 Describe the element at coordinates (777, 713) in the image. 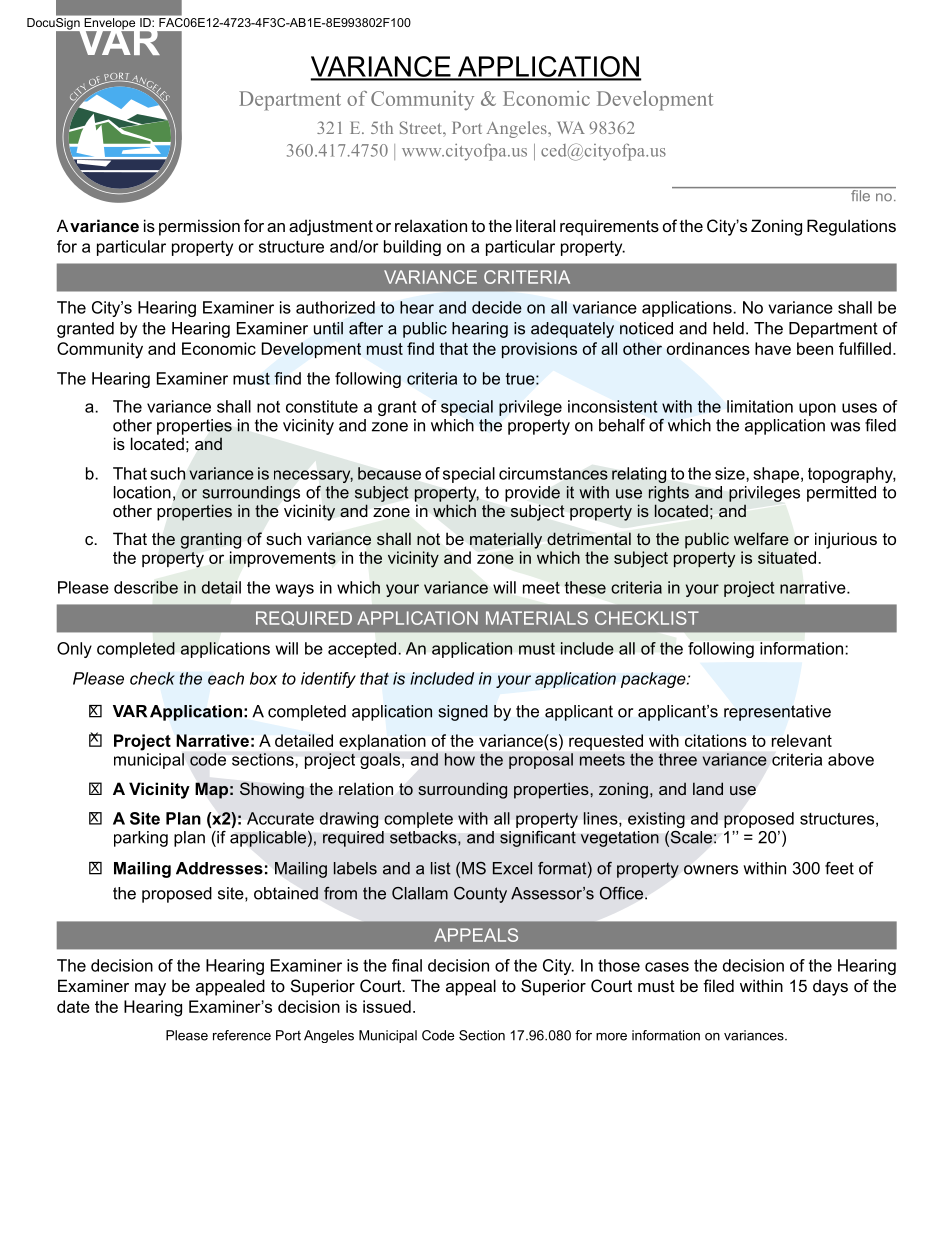

I see `representative` at that location.
